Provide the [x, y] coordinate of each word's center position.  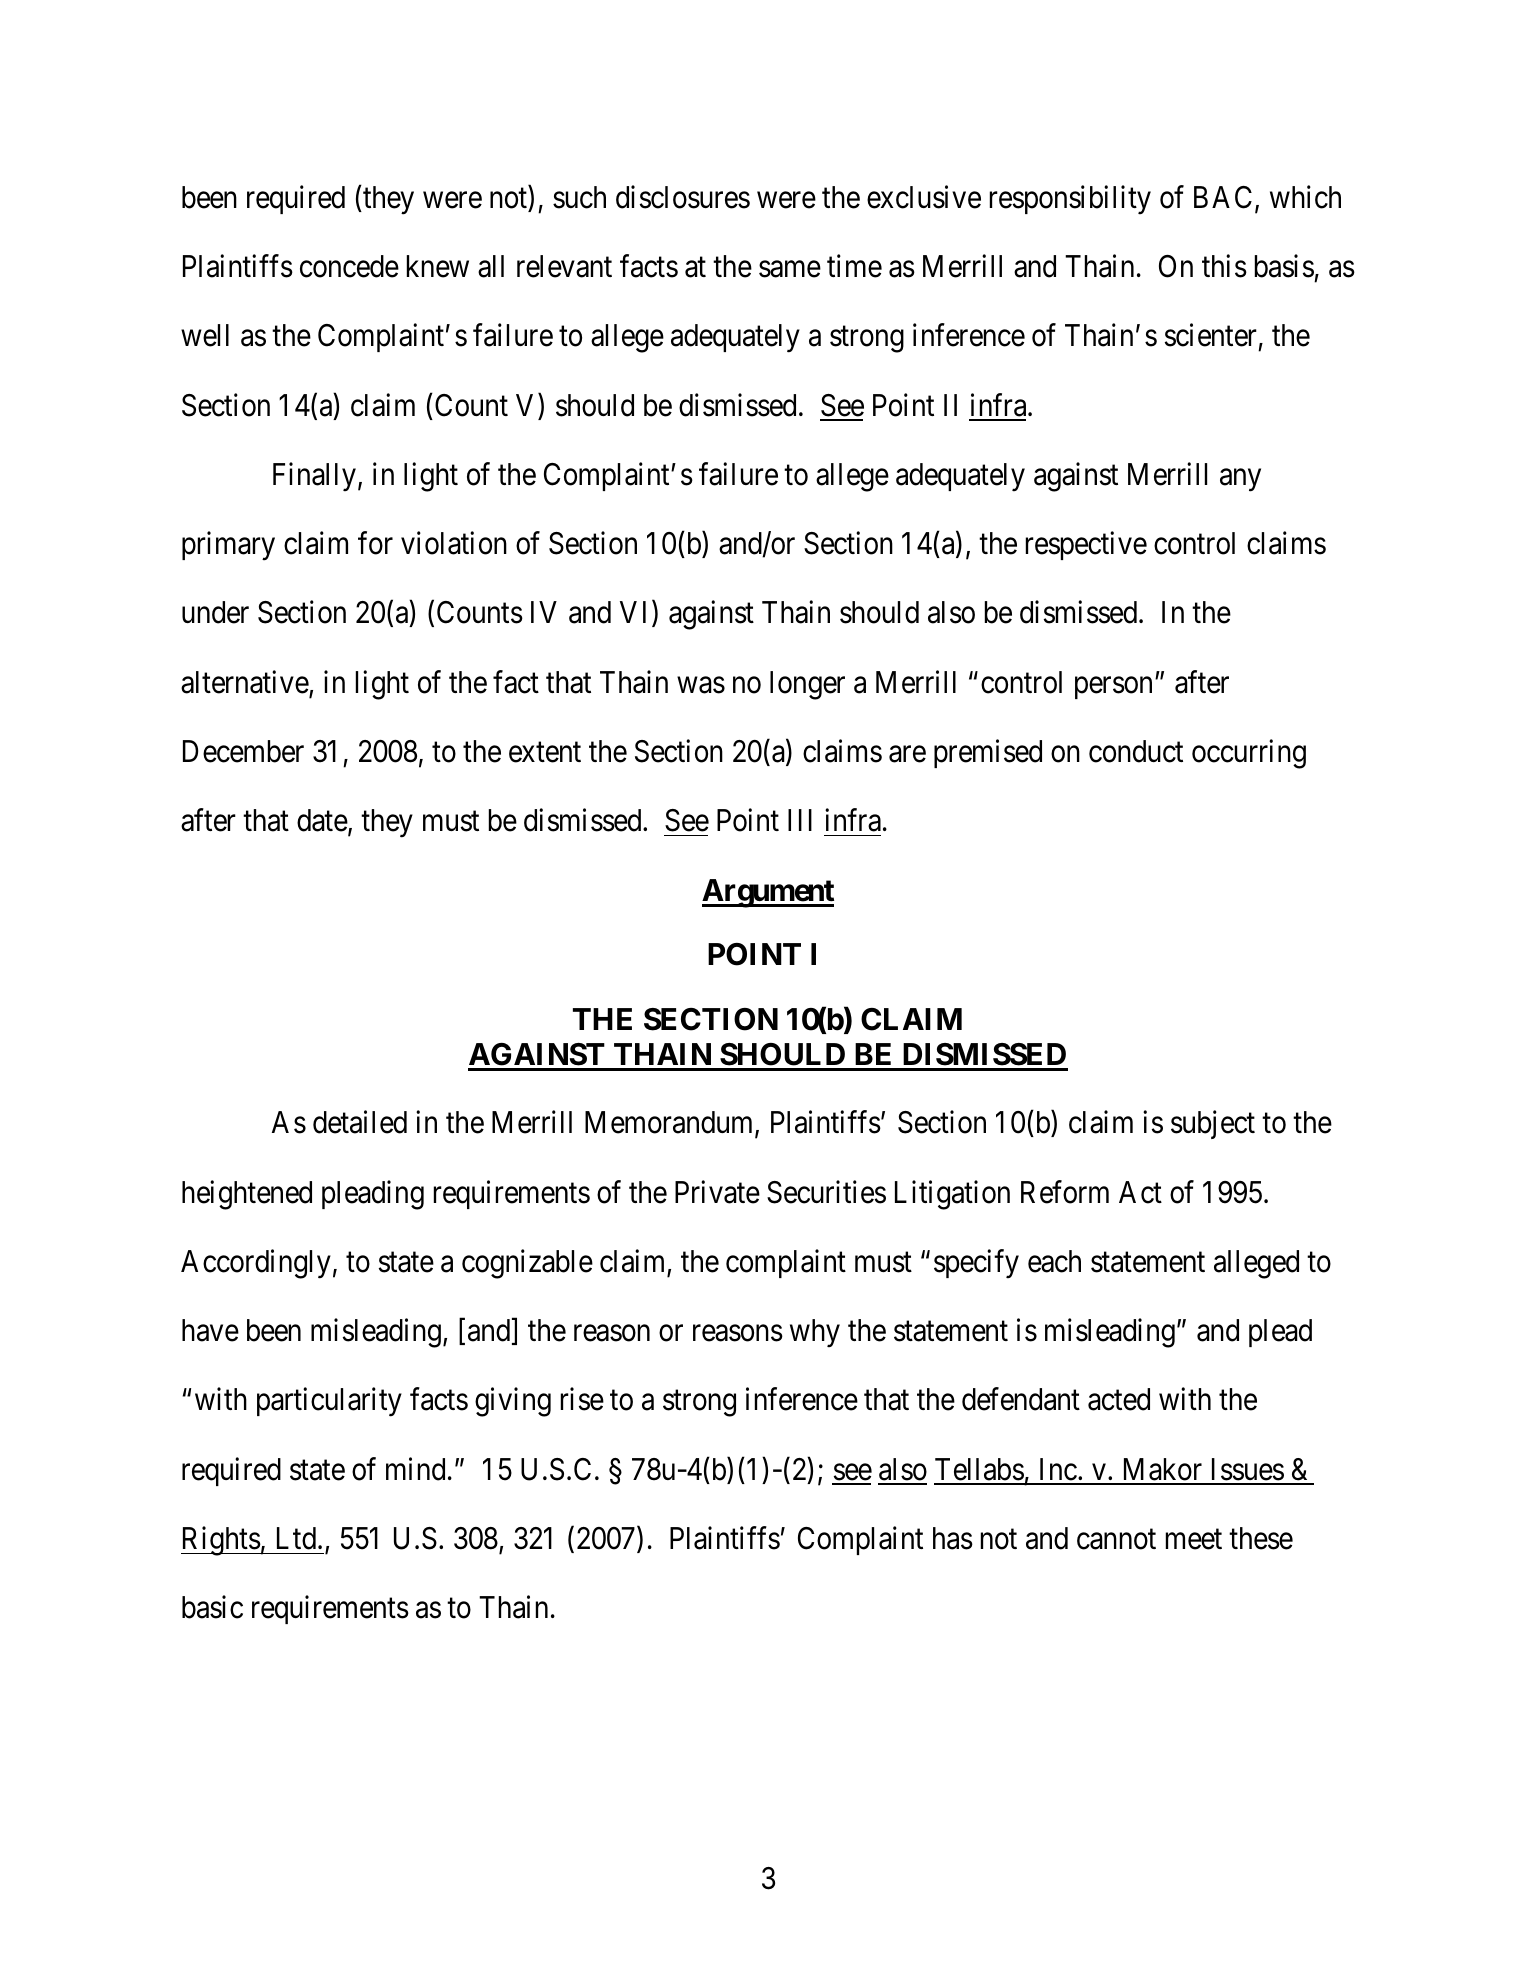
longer [807, 685]
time [854, 266]
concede [349, 266]
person [1115, 688]
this [1224, 266]
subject [1213, 1125]
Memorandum [670, 1124]
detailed [360, 1122]
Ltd [298, 1538]
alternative [245, 683]
